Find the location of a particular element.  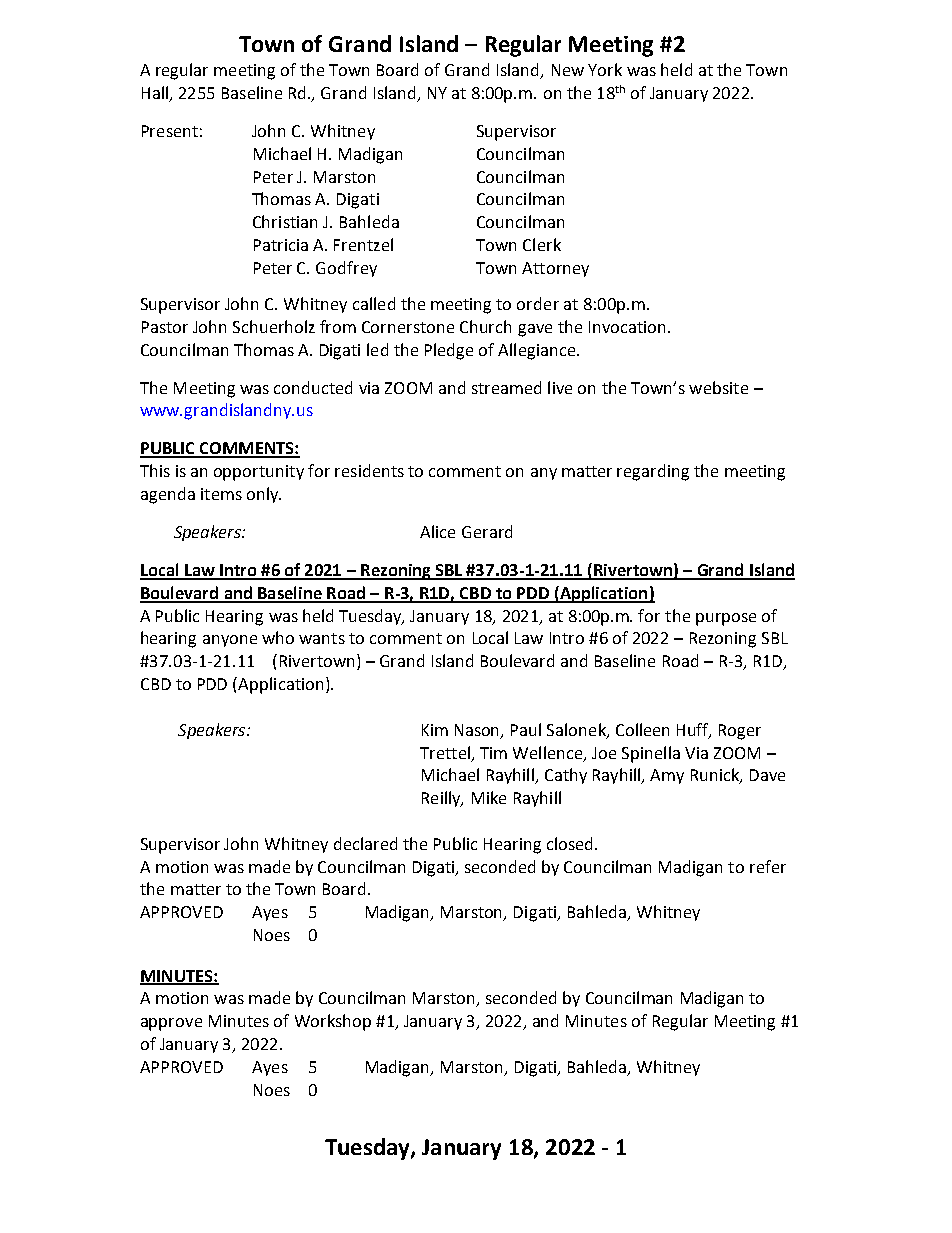

Amy is located at coordinates (667, 776).
